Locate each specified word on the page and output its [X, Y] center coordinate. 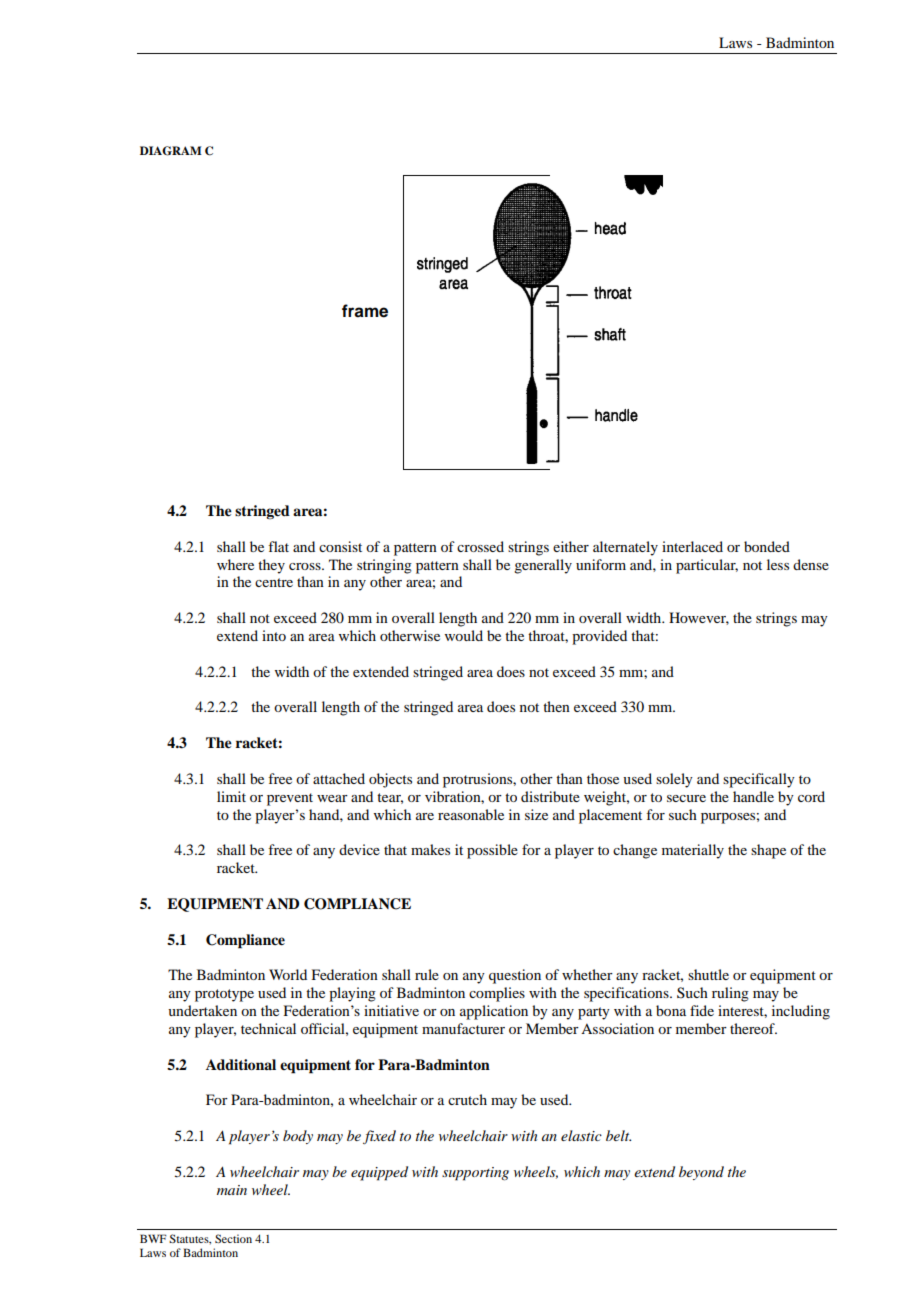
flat [278, 546]
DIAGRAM [171, 151]
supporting [475, 1174]
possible [492, 851]
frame [365, 311]
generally [543, 566]
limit [231, 796]
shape [768, 851]
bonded [767, 546]
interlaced [692, 546]
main [232, 1190]
